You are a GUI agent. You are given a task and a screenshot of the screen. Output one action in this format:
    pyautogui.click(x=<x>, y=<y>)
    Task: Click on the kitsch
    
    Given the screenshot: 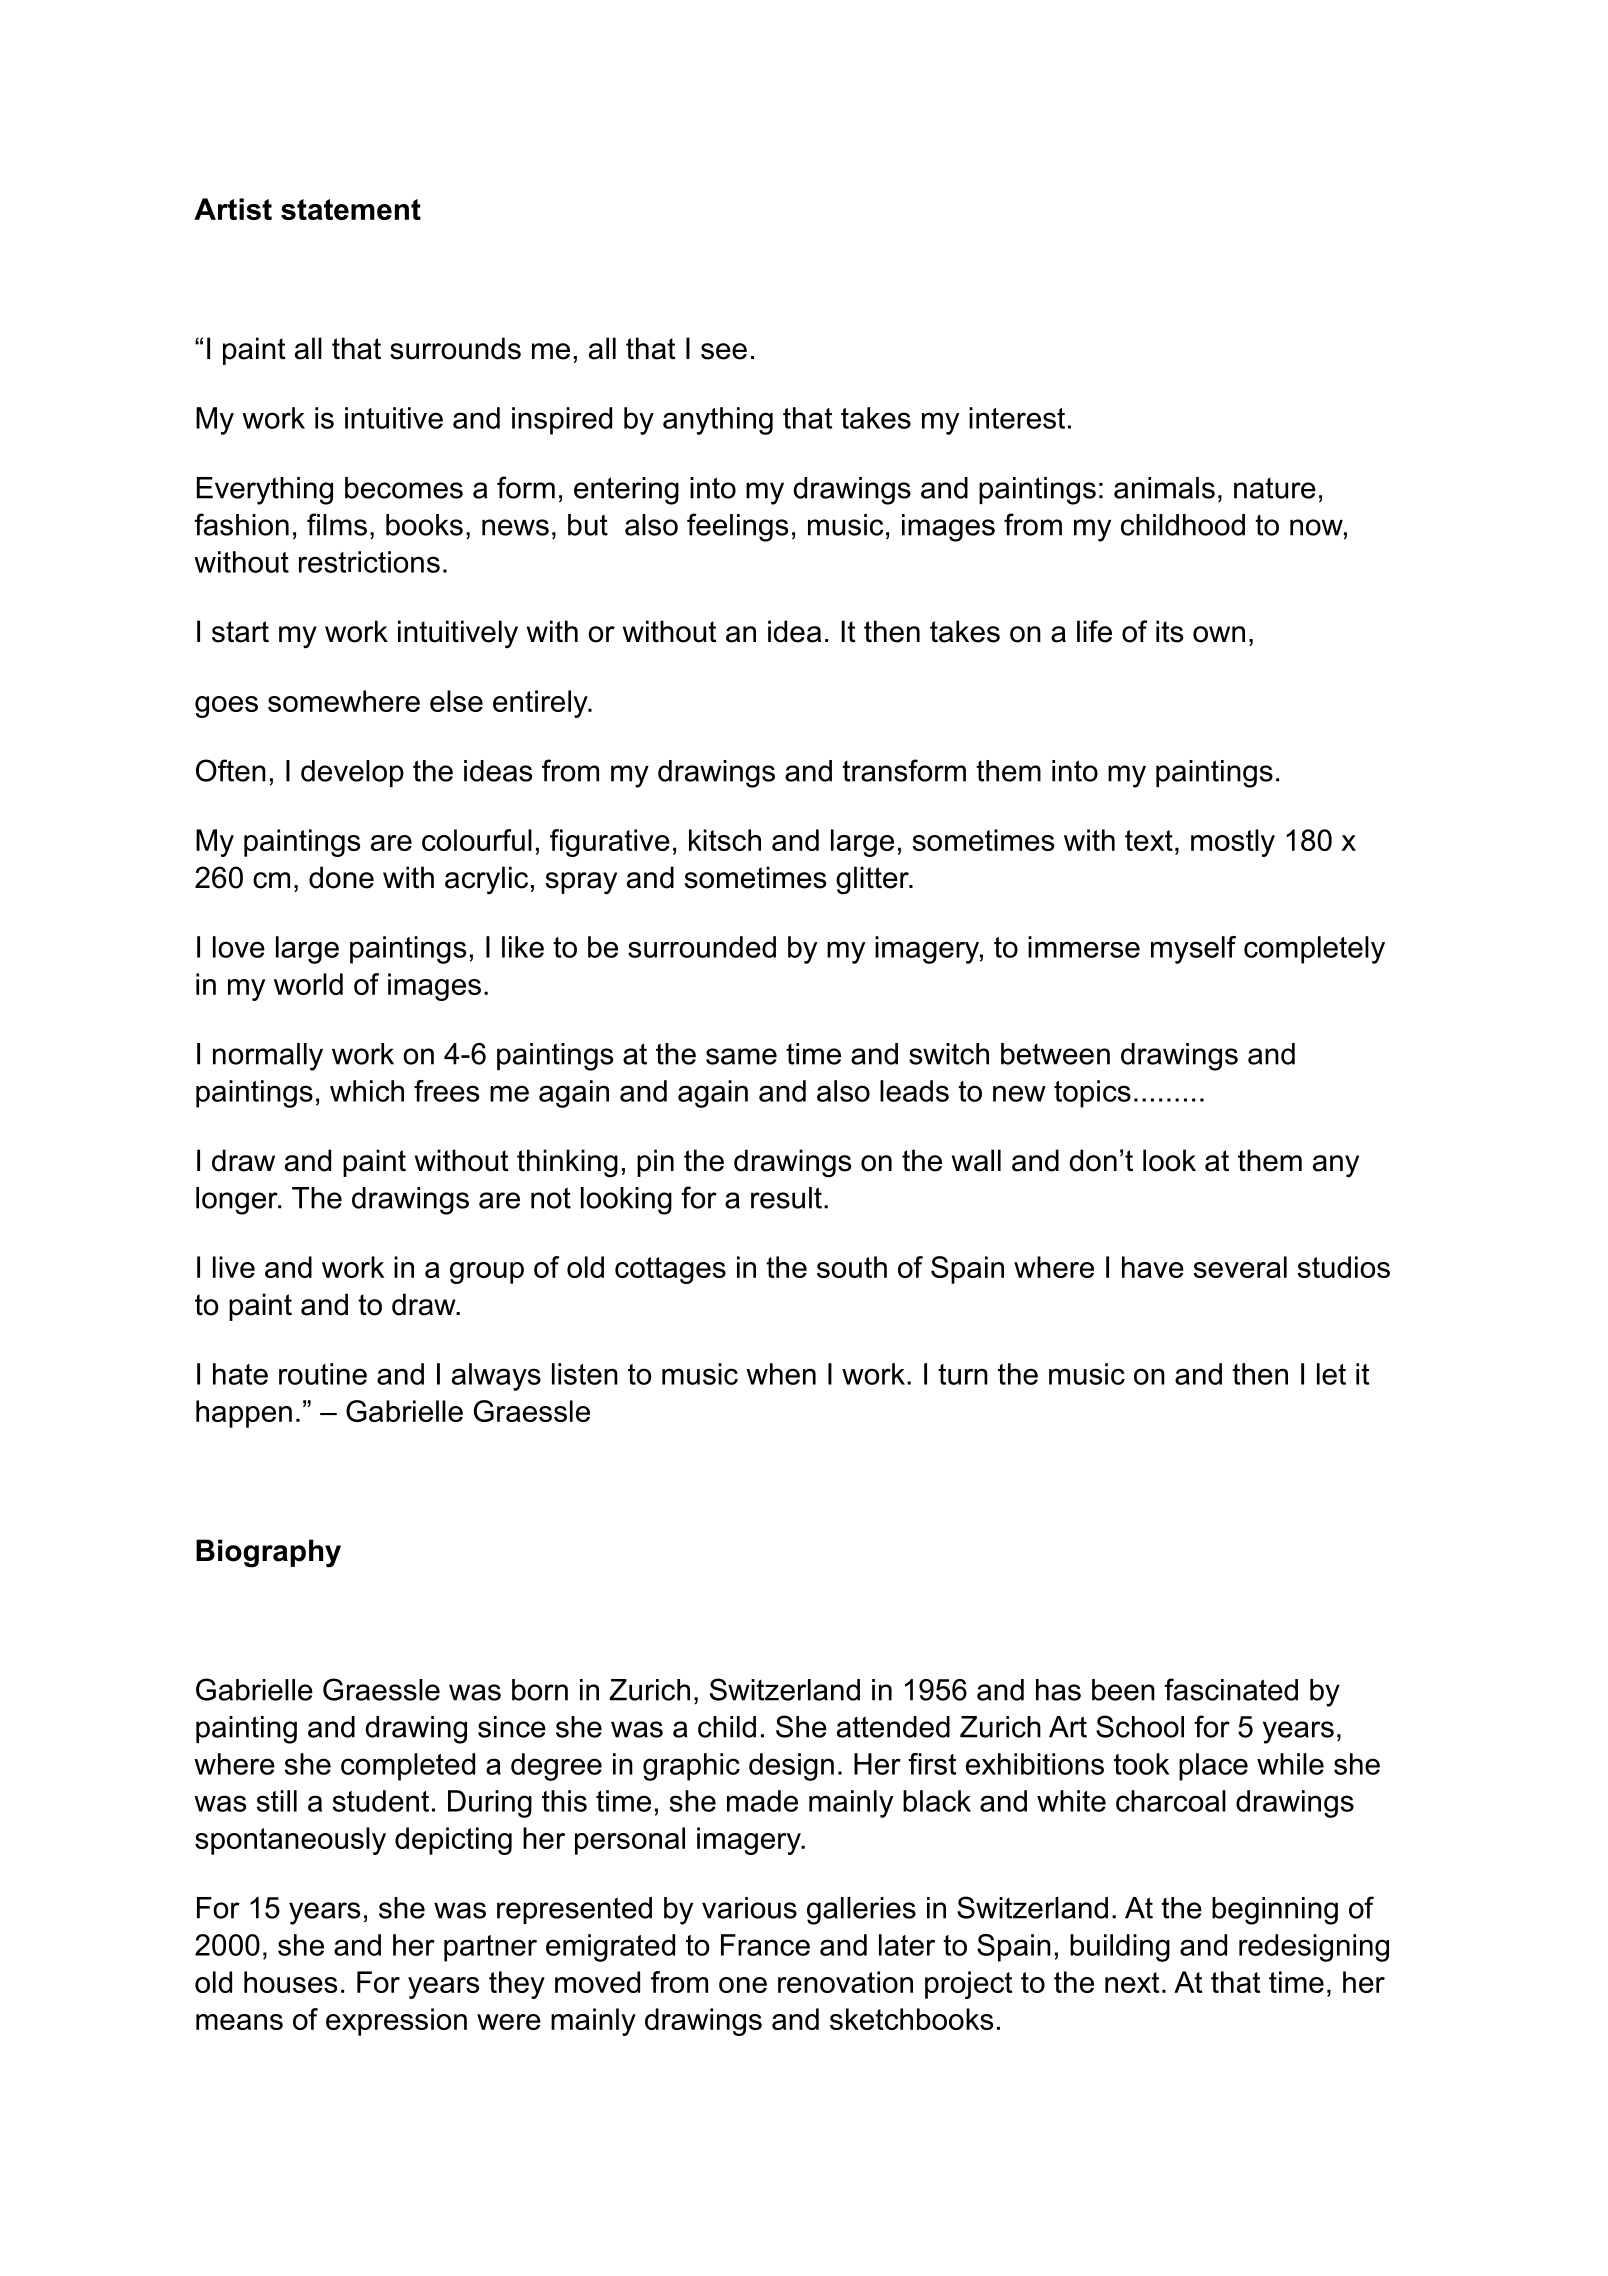 What is the action you would take?
    pyautogui.click(x=725, y=840)
